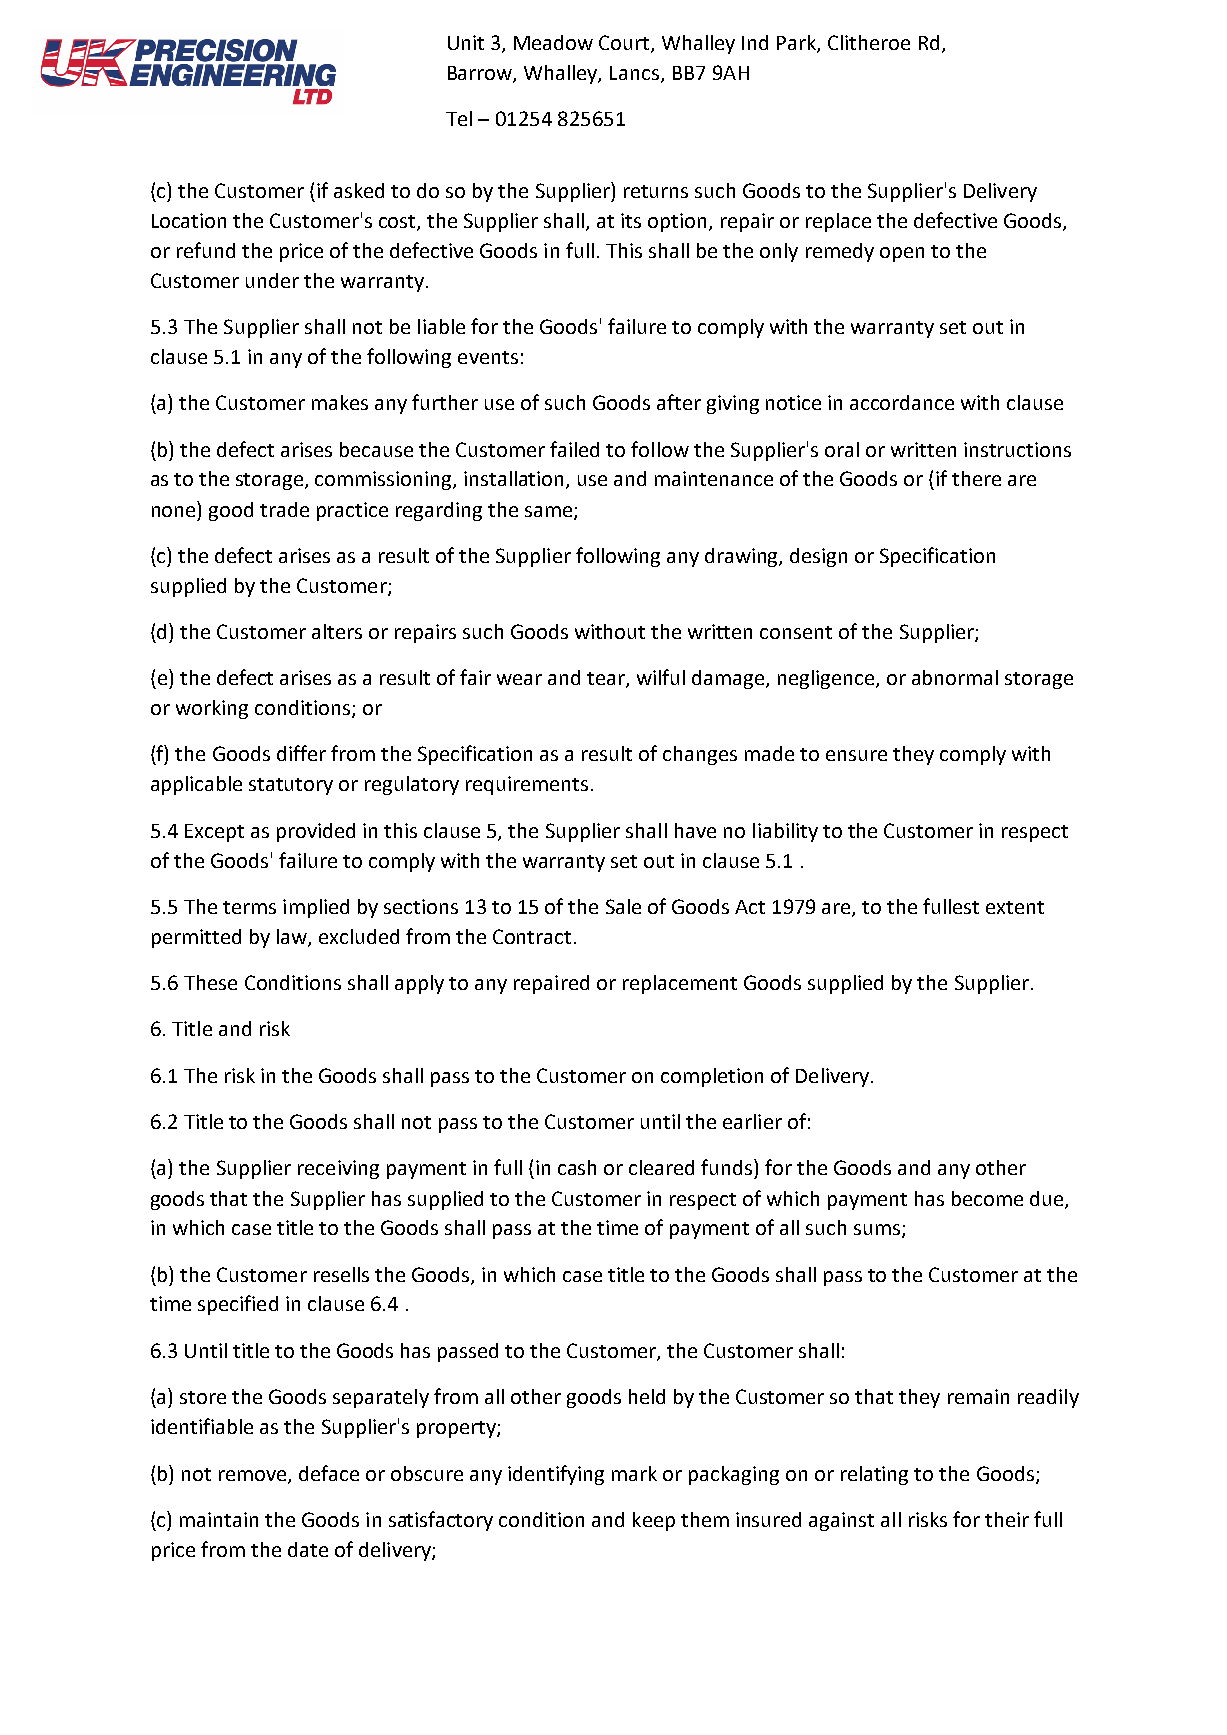  I want to click on ensure, so click(856, 755).
